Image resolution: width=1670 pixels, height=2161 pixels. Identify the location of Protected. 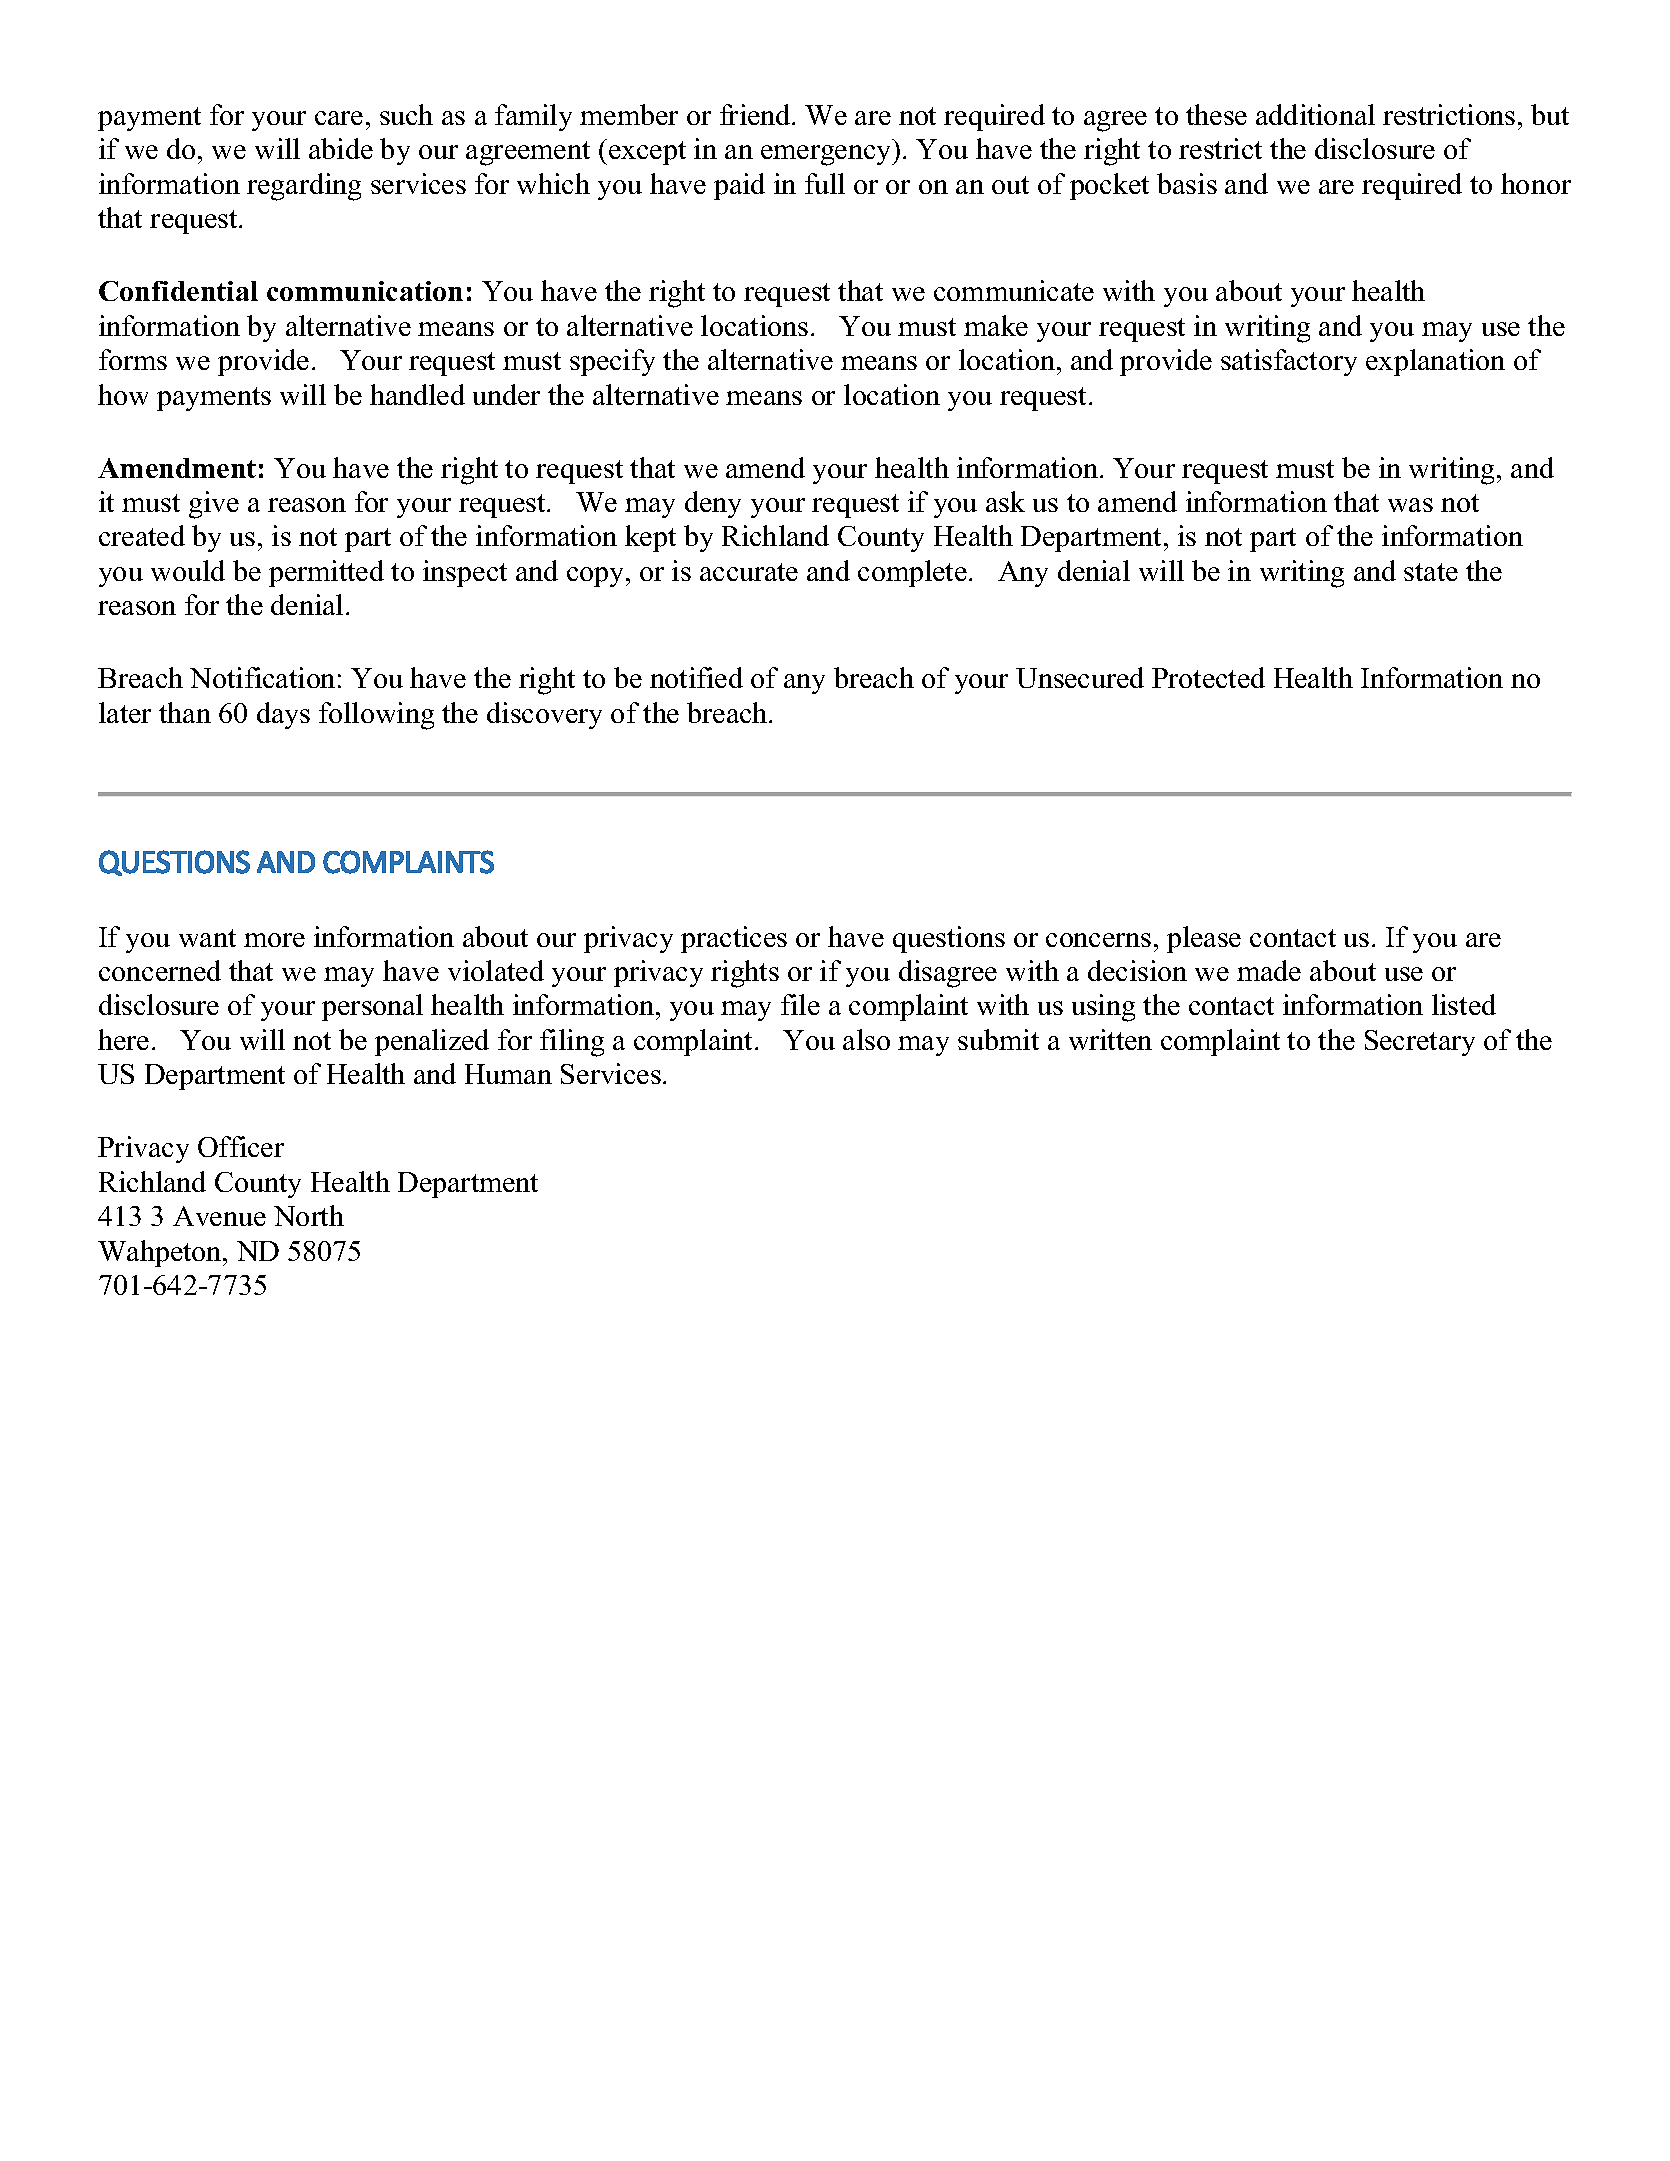
(1208, 677).
